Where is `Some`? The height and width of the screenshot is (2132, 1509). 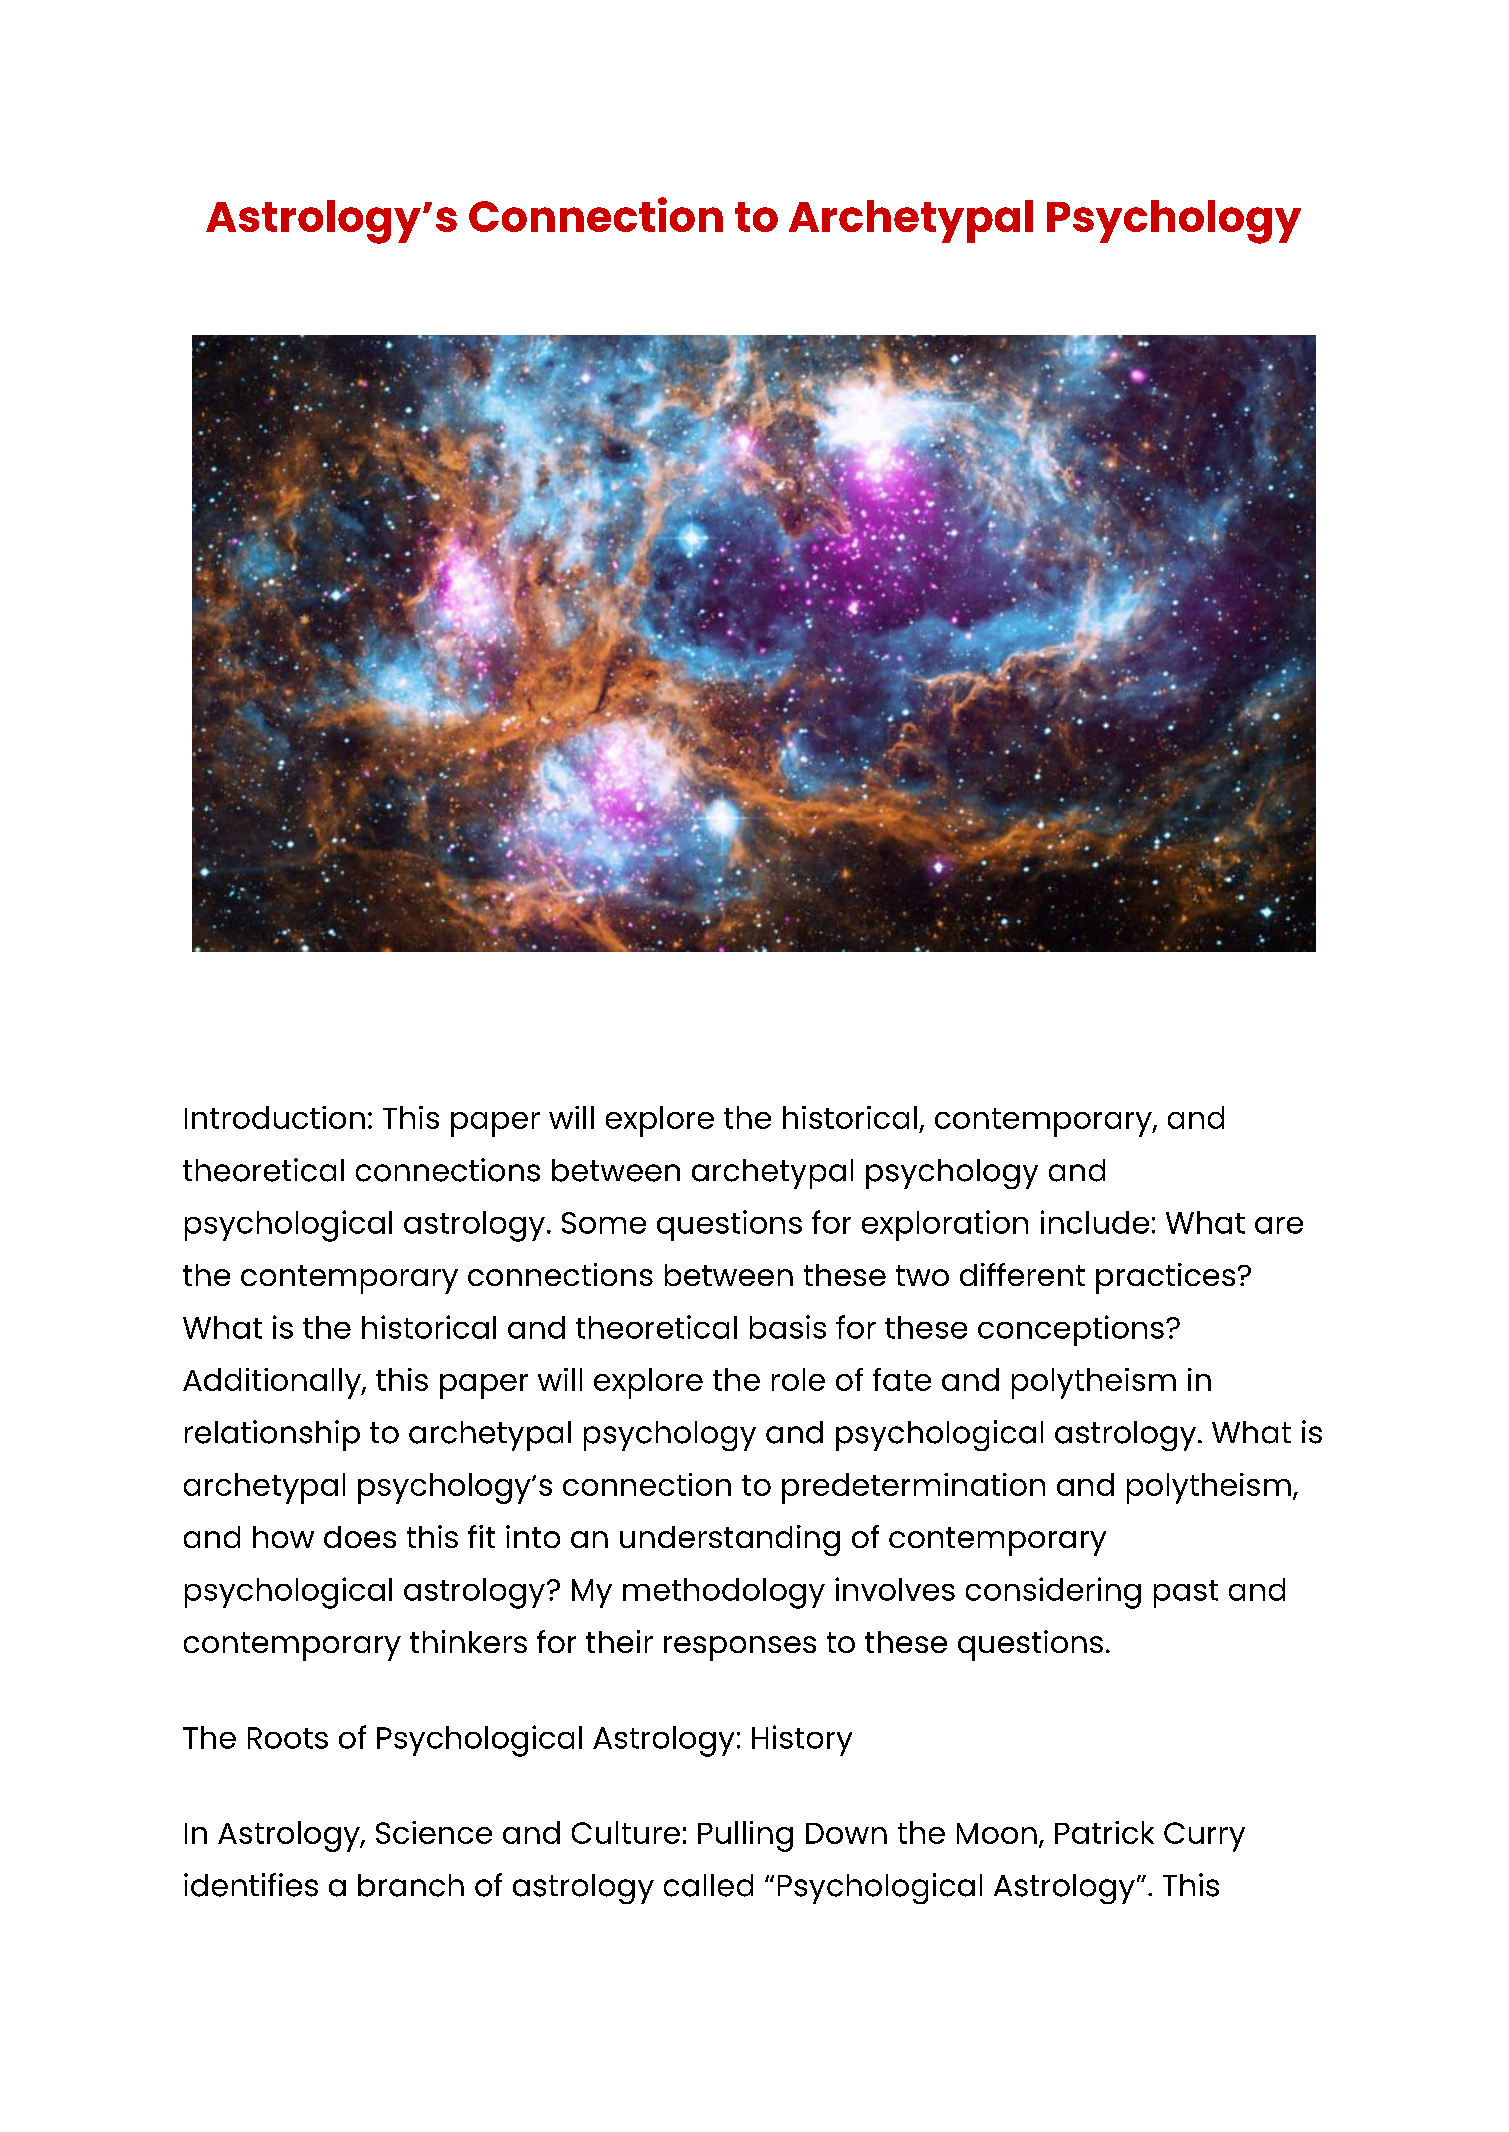 Some is located at coordinates (604, 1223).
